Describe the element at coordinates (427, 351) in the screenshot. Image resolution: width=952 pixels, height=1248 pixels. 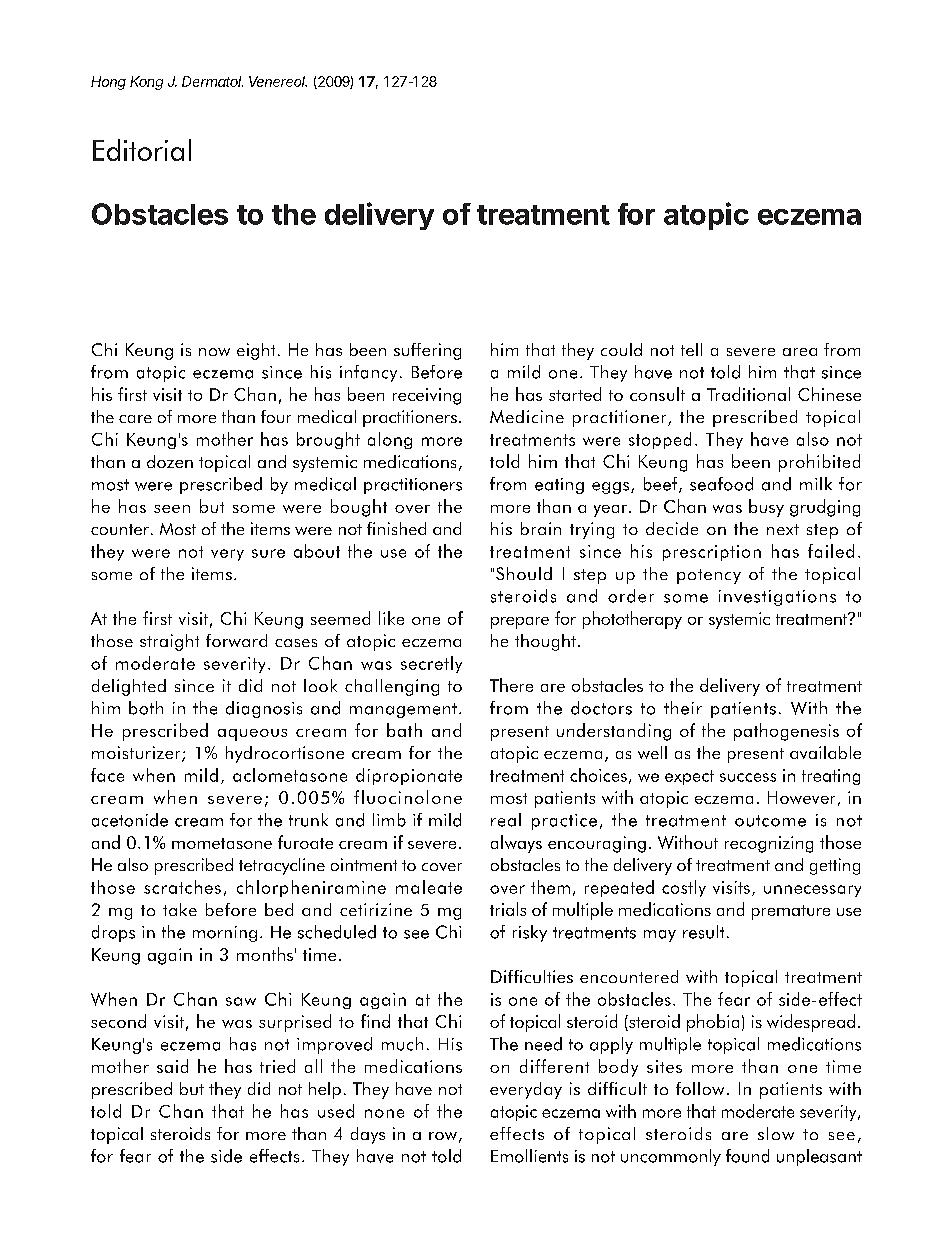
I see `suffering` at that location.
